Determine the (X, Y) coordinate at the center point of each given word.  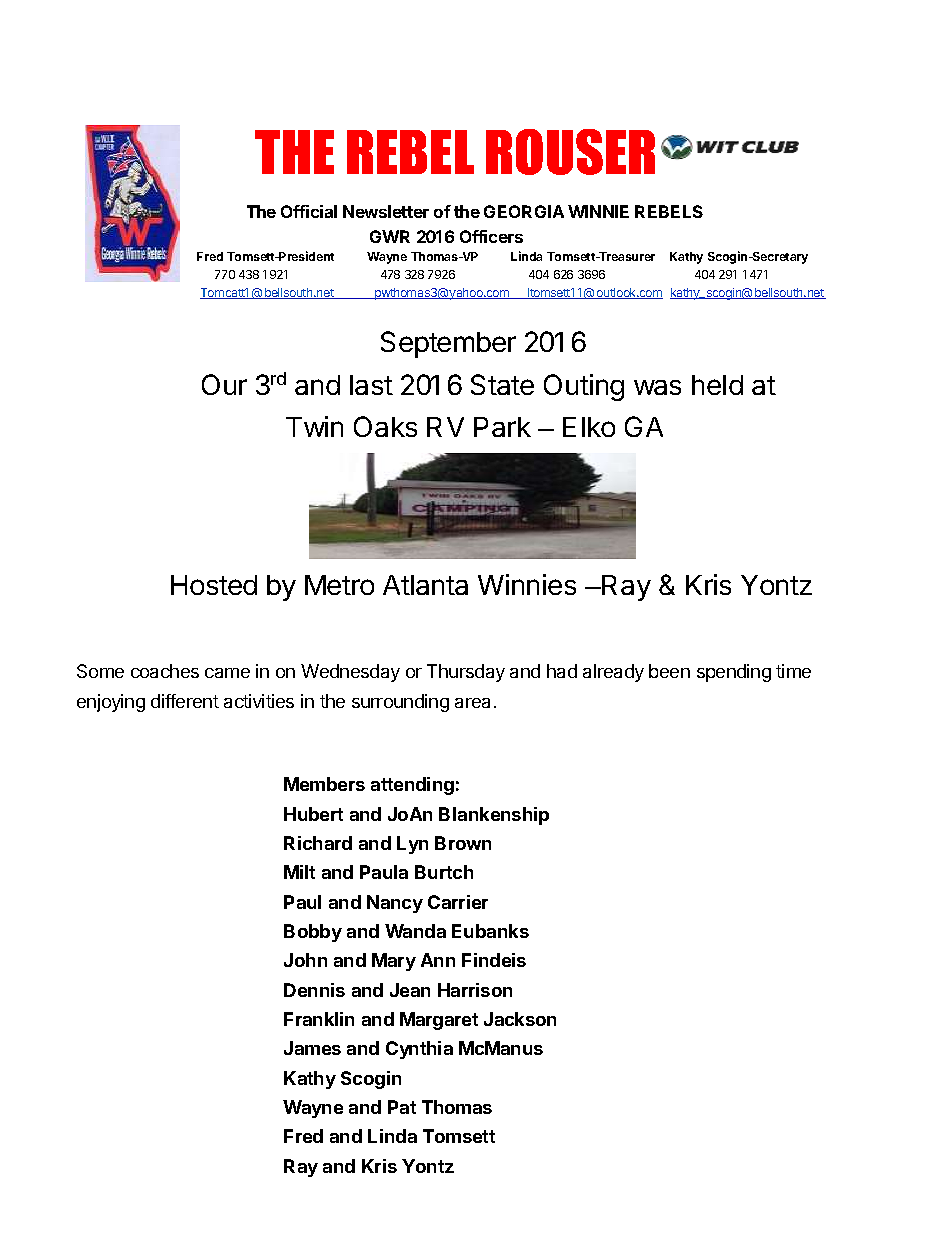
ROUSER (570, 152)
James (312, 1048)
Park (502, 427)
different (185, 701)
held (717, 385)
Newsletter (386, 211)
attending (412, 786)
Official (309, 211)
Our (224, 384)
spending (734, 673)
